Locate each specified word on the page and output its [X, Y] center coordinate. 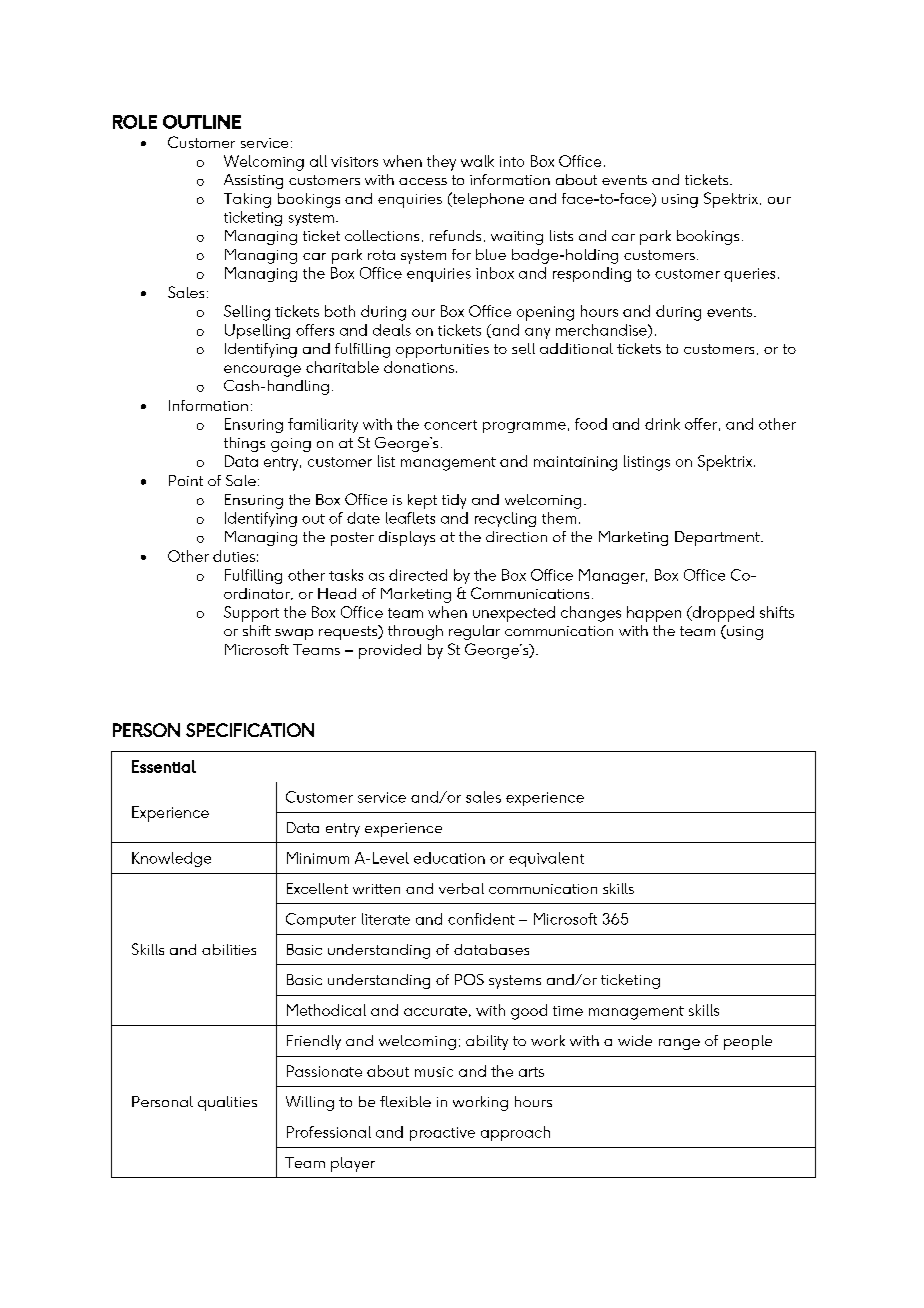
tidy [454, 501]
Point [186, 480]
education [449, 858]
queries [749, 275]
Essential [164, 766]
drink [662, 424]
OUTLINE [202, 122]
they [441, 163]
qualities [227, 1103]
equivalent [546, 859]
